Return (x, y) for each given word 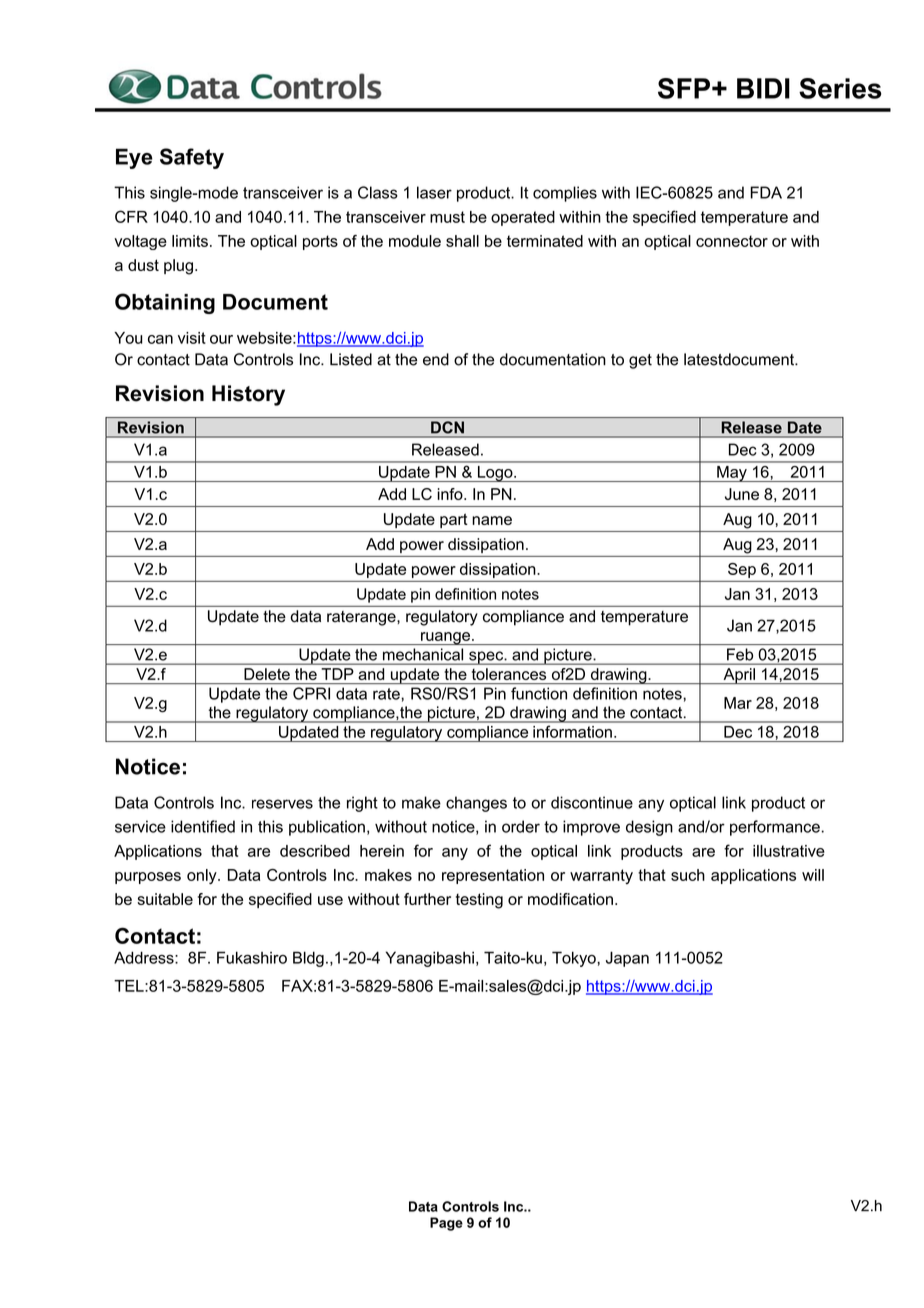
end (436, 359)
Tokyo (575, 959)
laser (434, 192)
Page (446, 1224)
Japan (627, 959)
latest (703, 359)
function (539, 693)
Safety (192, 158)
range (376, 619)
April (739, 676)
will (813, 875)
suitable (165, 899)
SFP (684, 88)
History (248, 395)
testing (479, 901)
